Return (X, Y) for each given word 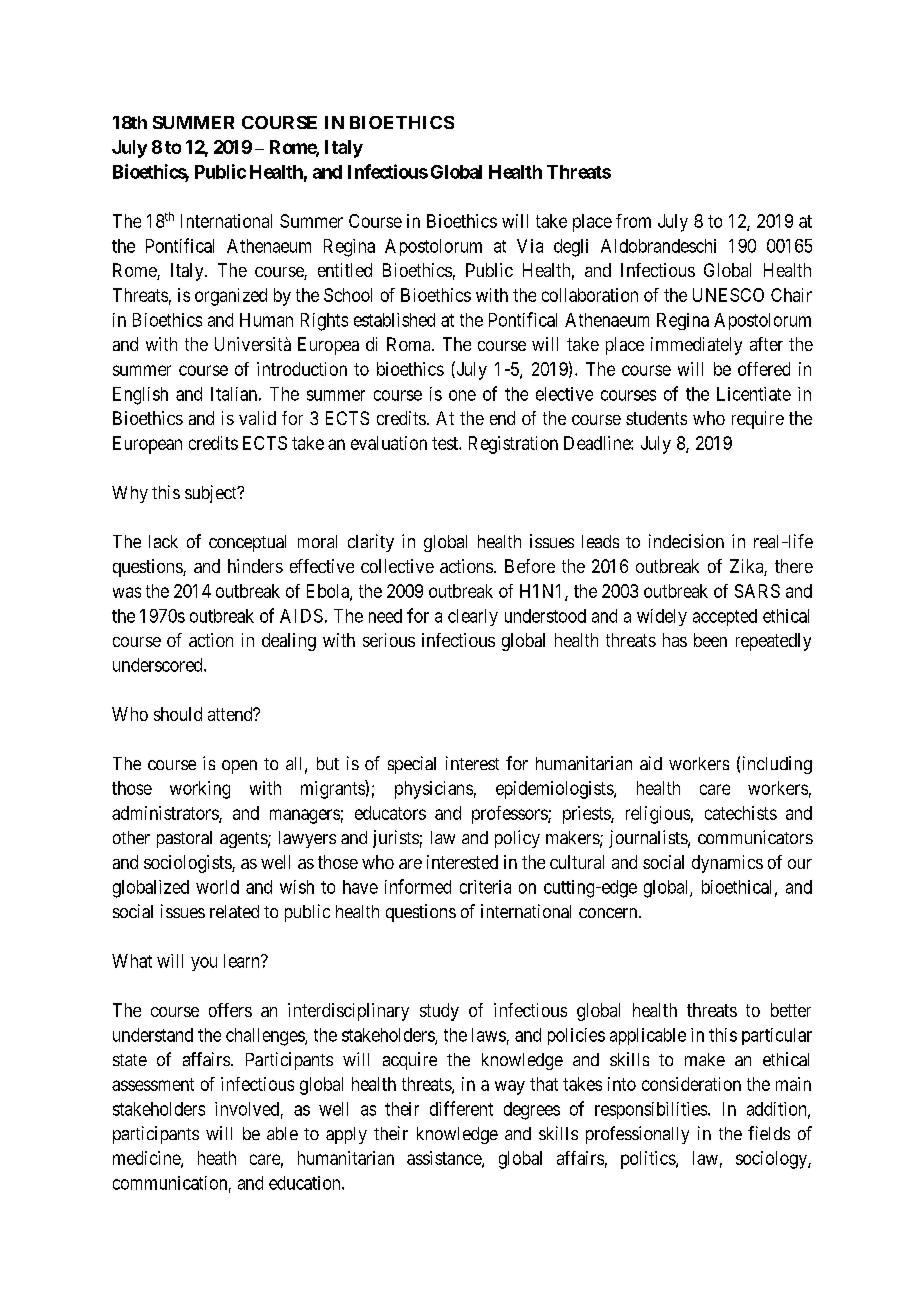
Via (530, 246)
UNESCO (728, 295)
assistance (445, 1159)
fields (769, 1133)
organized (231, 297)
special (412, 765)
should (178, 714)
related (234, 911)
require (758, 420)
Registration (513, 445)
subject (212, 494)
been (710, 640)
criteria (485, 887)
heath (217, 1158)
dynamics (727, 864)
